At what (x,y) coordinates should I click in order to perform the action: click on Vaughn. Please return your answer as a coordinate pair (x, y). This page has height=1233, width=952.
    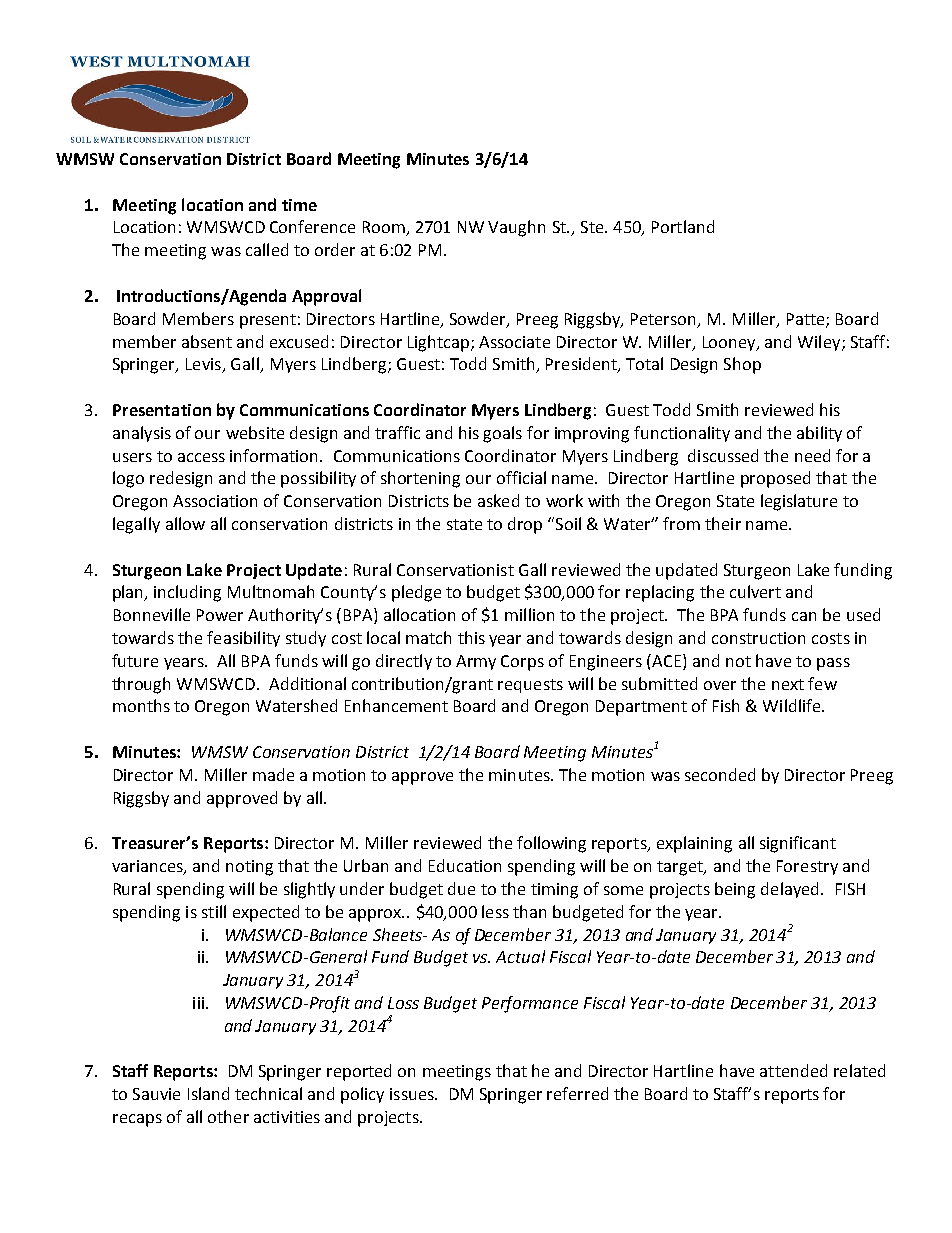
    Looking at the image, I should click on (516, 228).
